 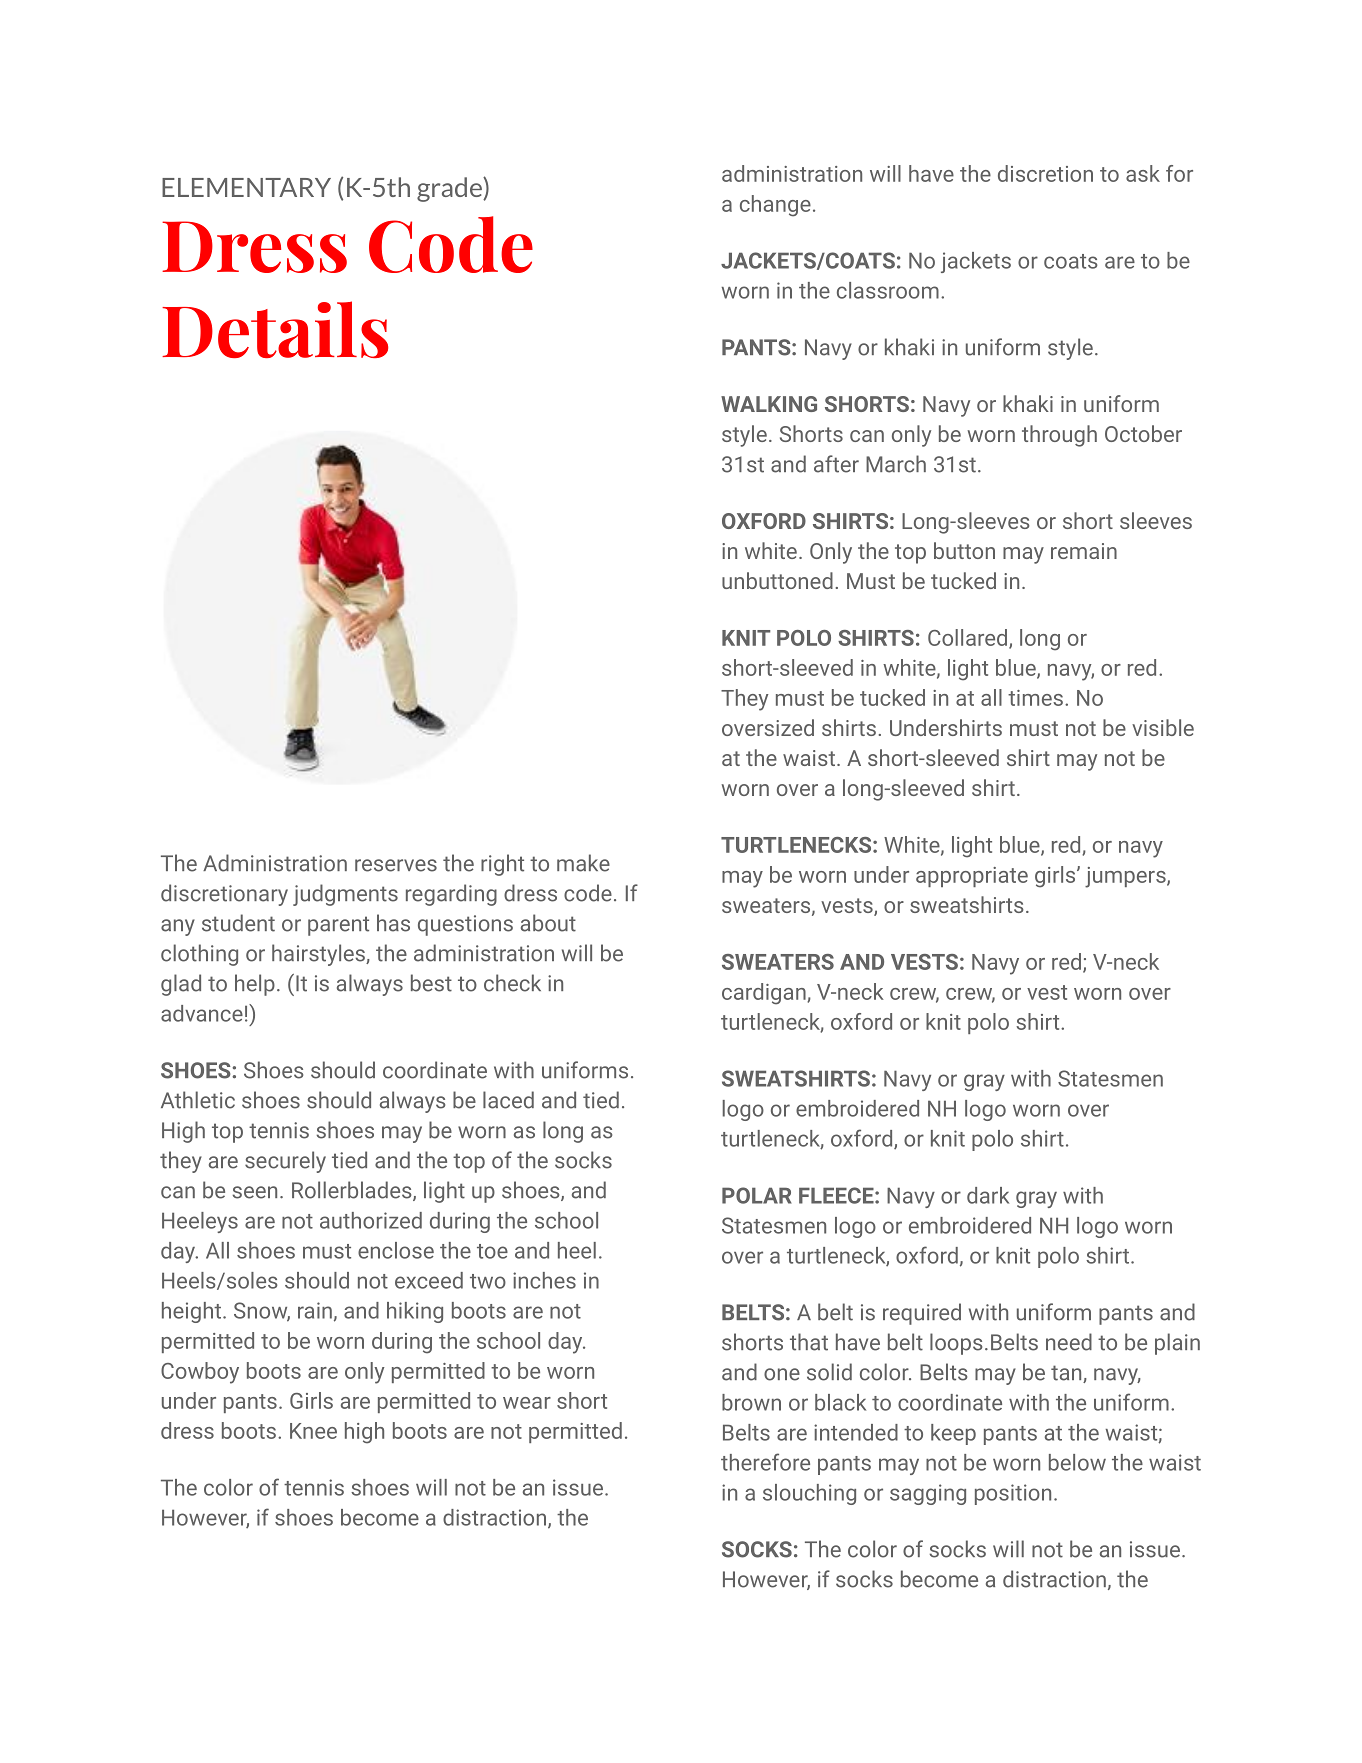 I want to click on ask, so click(x=1143, y=173).
